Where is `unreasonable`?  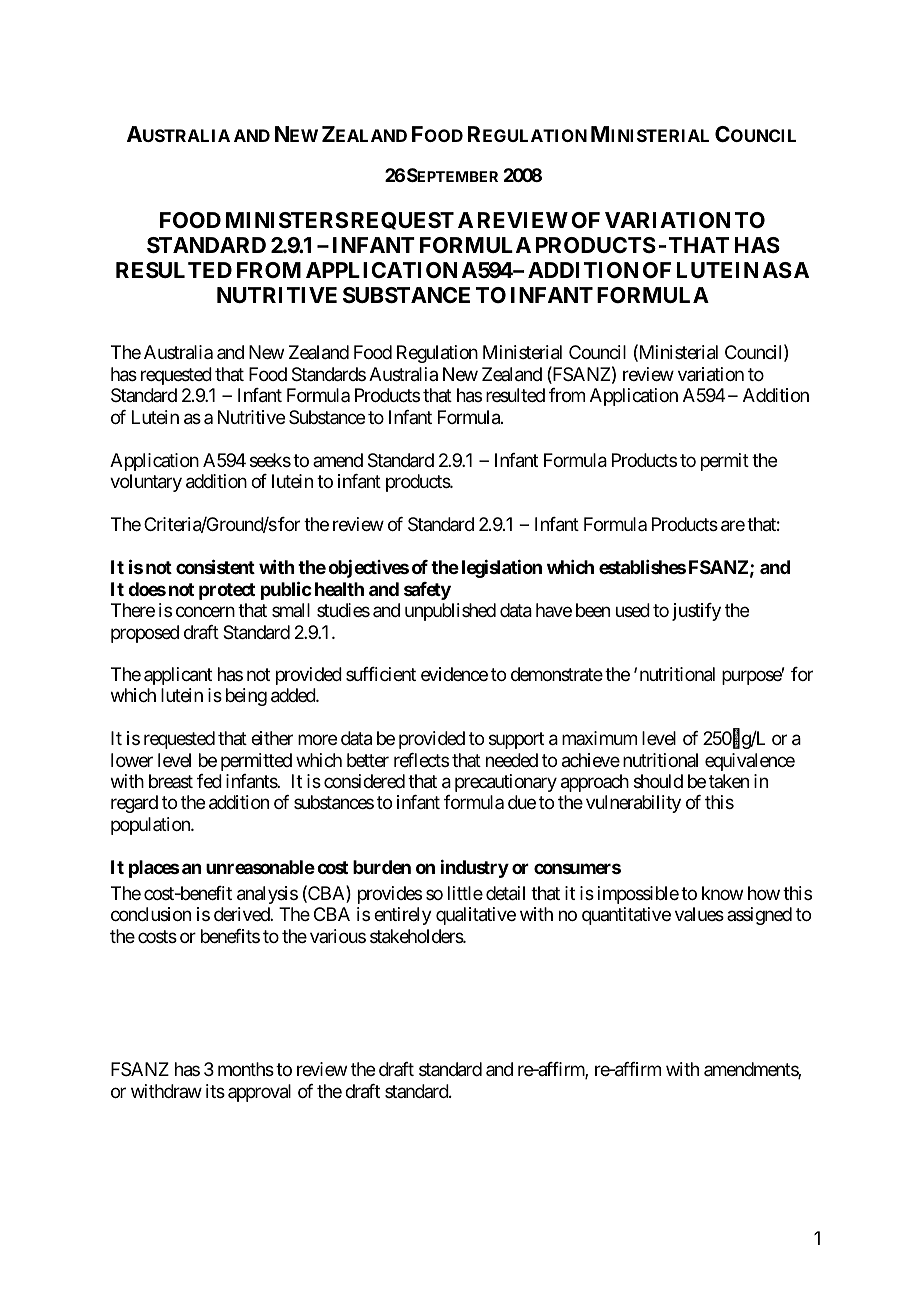 unreasonable is located at coordinates (260, 867).
